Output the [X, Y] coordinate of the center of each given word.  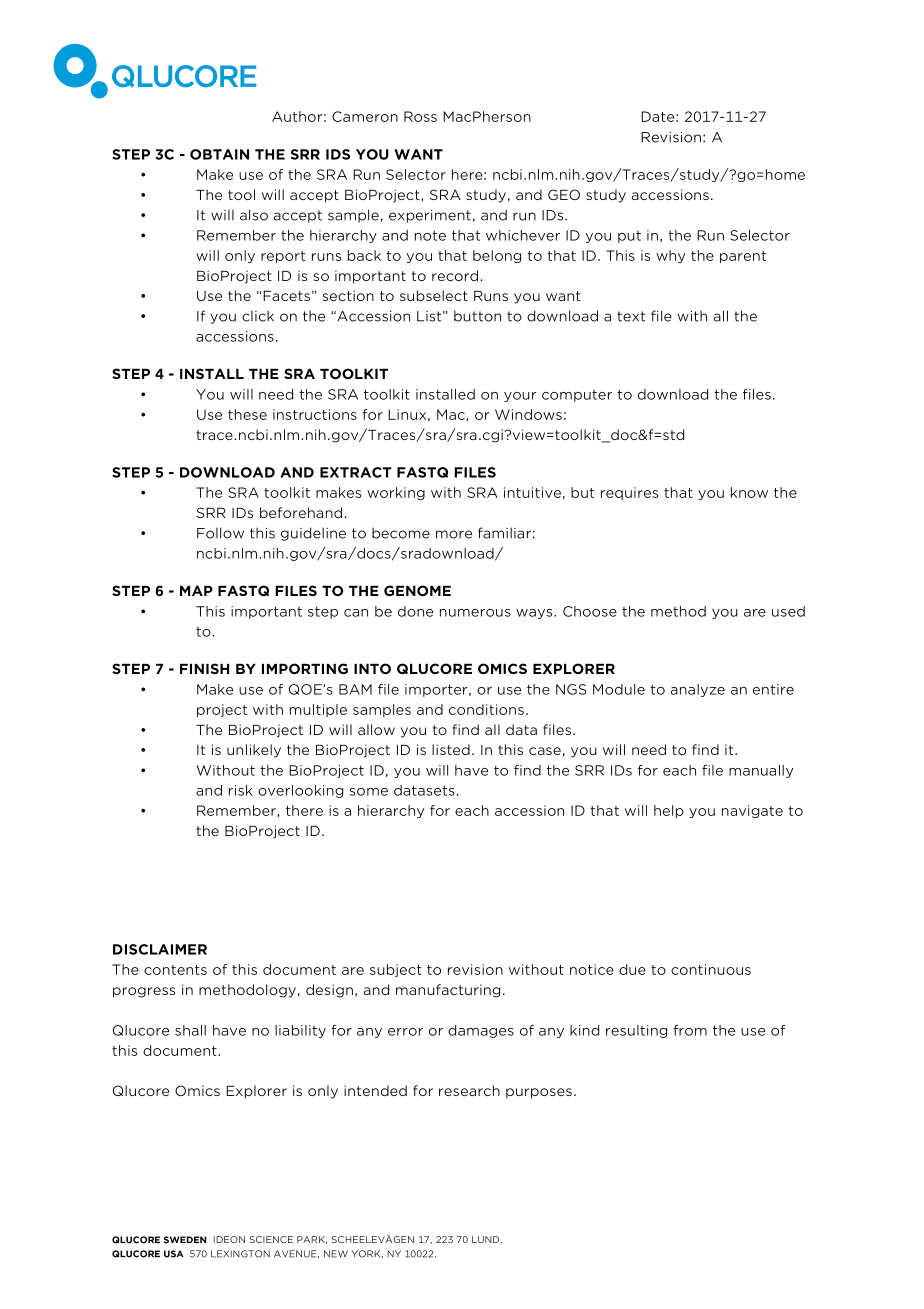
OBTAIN [219, 154]
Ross [420, 116]
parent [743, 257]
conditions [486, 709]
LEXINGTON [240, 1254]
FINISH [204, 668]
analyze [698, 690]
